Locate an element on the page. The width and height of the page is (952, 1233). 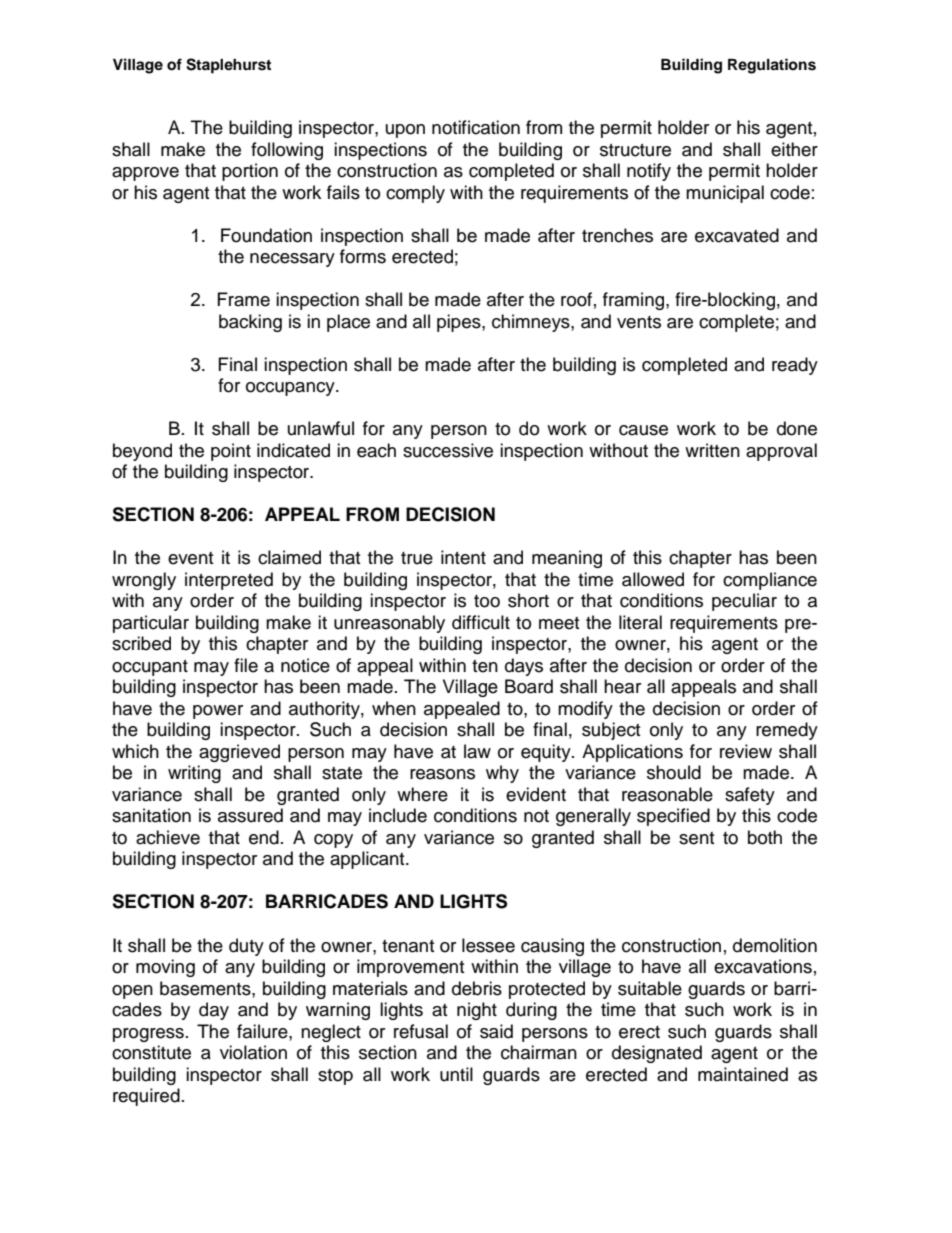
intent is located at coordinates (463, 557).
